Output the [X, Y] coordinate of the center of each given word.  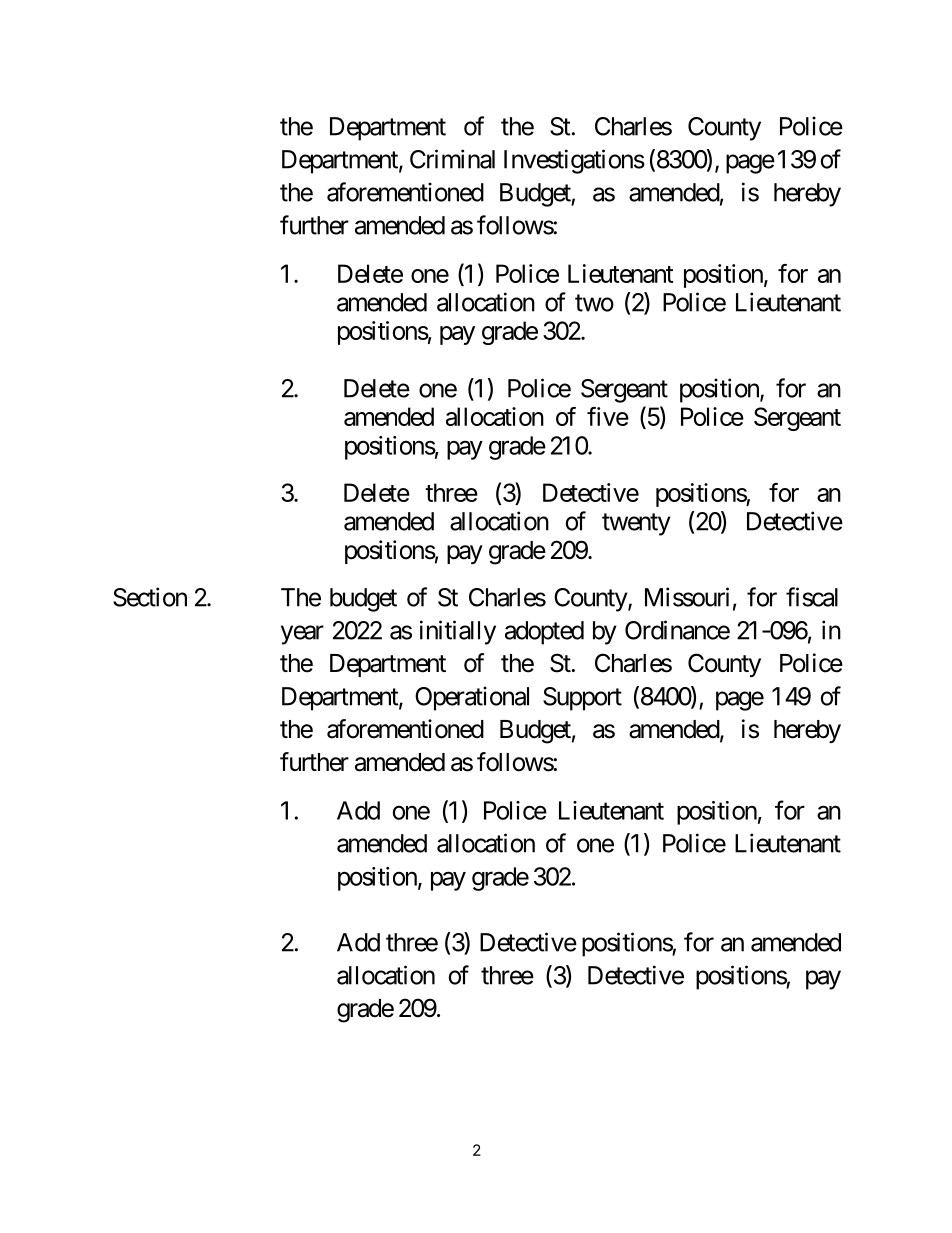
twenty [636, 524]
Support [582, 699]
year [302, 635]
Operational [472, 698]
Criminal [452, 159]
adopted [544, 633]
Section [150, 597]
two [594, 303]
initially [458, 632]
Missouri [687, 597]
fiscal [812, 597]
